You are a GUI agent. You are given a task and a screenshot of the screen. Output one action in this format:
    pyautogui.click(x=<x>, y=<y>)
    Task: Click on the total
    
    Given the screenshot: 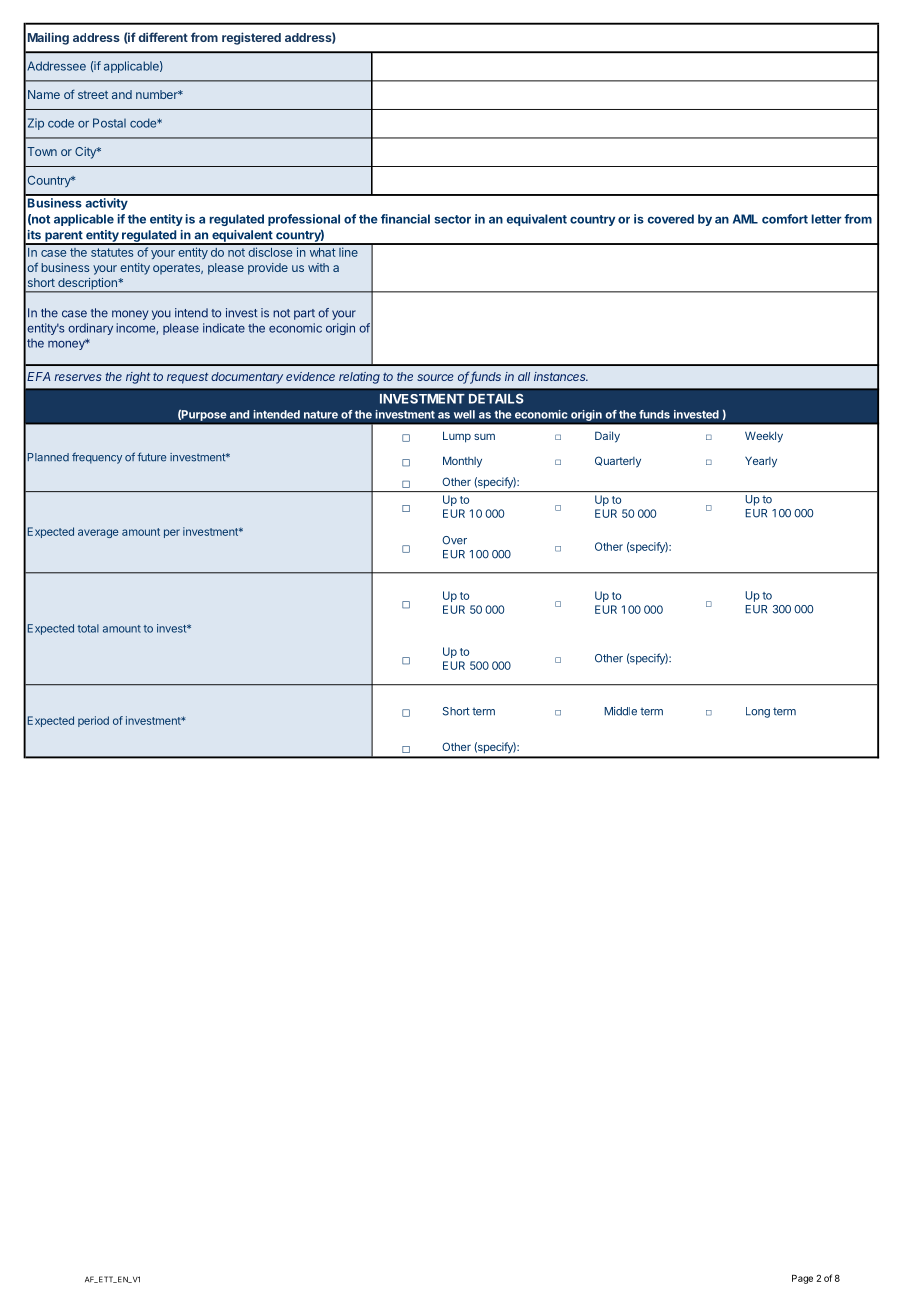 What is the action you would take?
    pyautogui.click(x=88, y=628)
